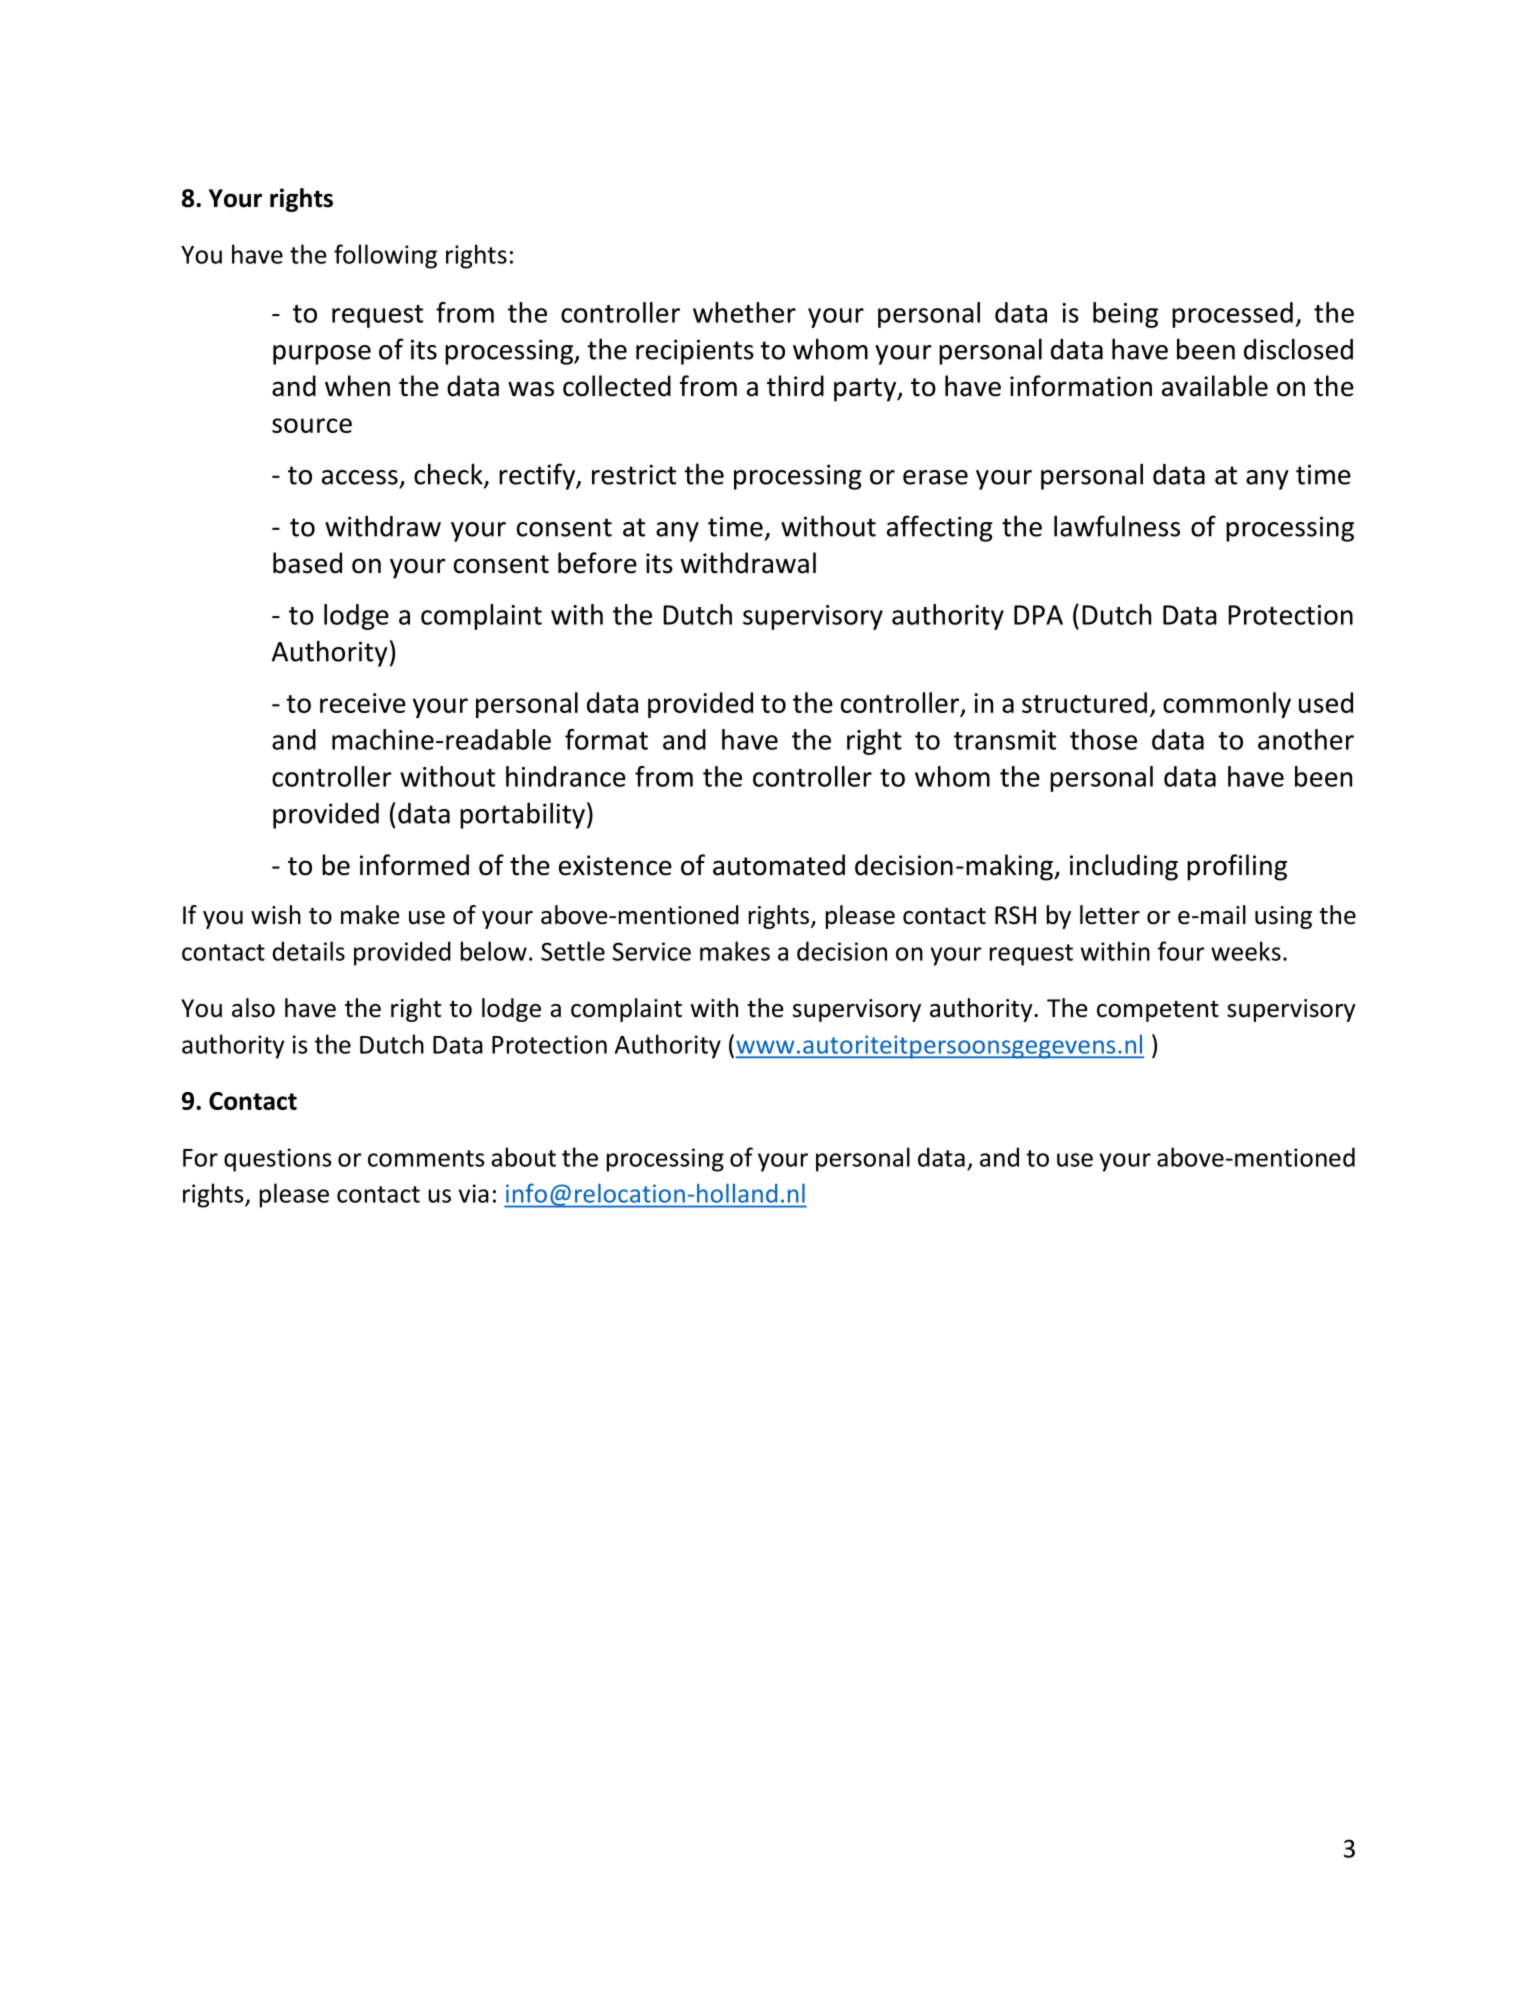 The height and width of the screenshot is (1989, 1537). What do you see at coordinates (940, 528) in the screenshot?
I see `affecting` at bounding box center [940, 528].
